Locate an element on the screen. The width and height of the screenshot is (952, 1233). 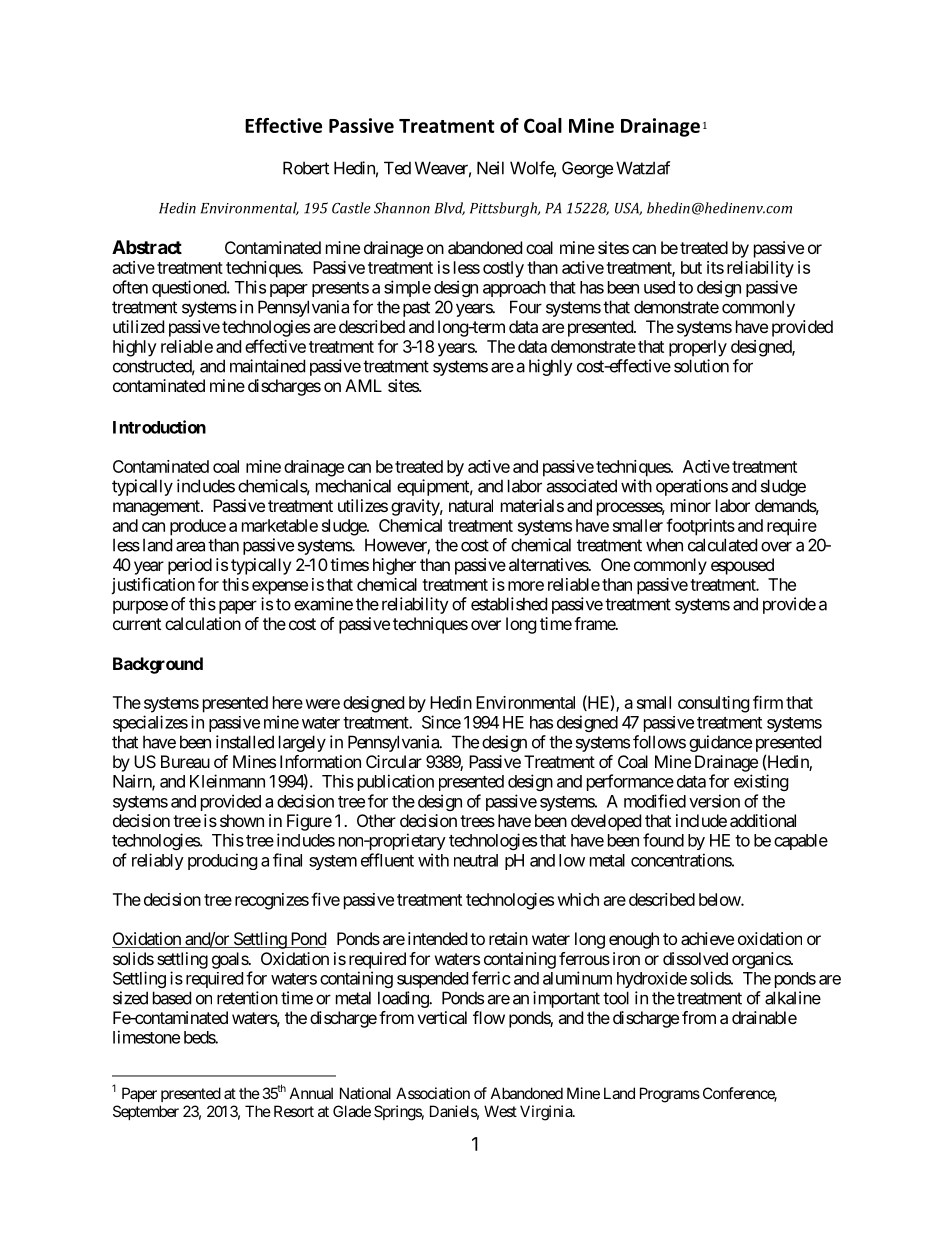
Abstract is located at coordinates (147, 247).
